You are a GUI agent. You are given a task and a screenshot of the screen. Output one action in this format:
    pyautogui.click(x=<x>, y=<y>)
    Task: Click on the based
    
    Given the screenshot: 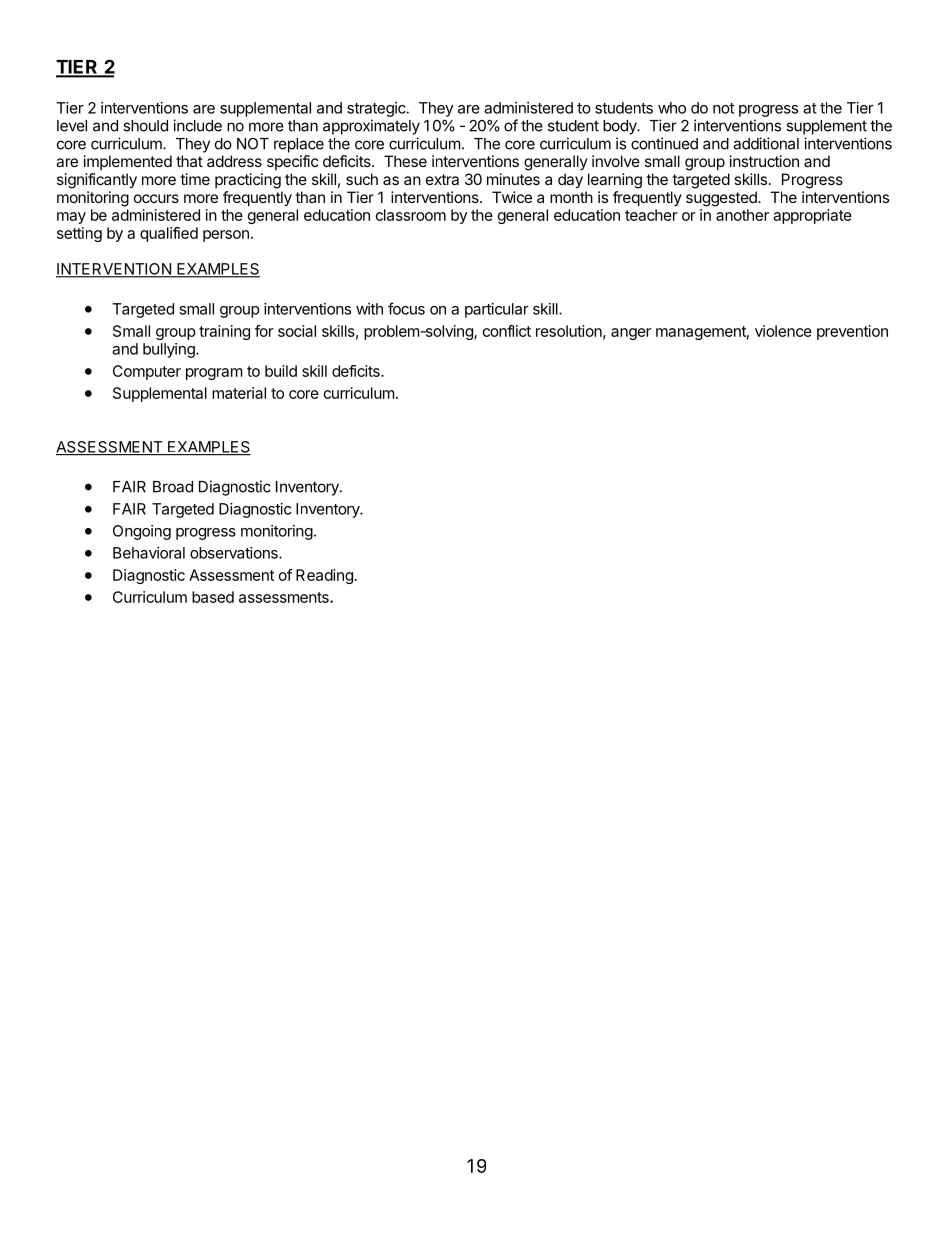 What is the action you would take?
    pyautogui.click(x=213, y=597)
